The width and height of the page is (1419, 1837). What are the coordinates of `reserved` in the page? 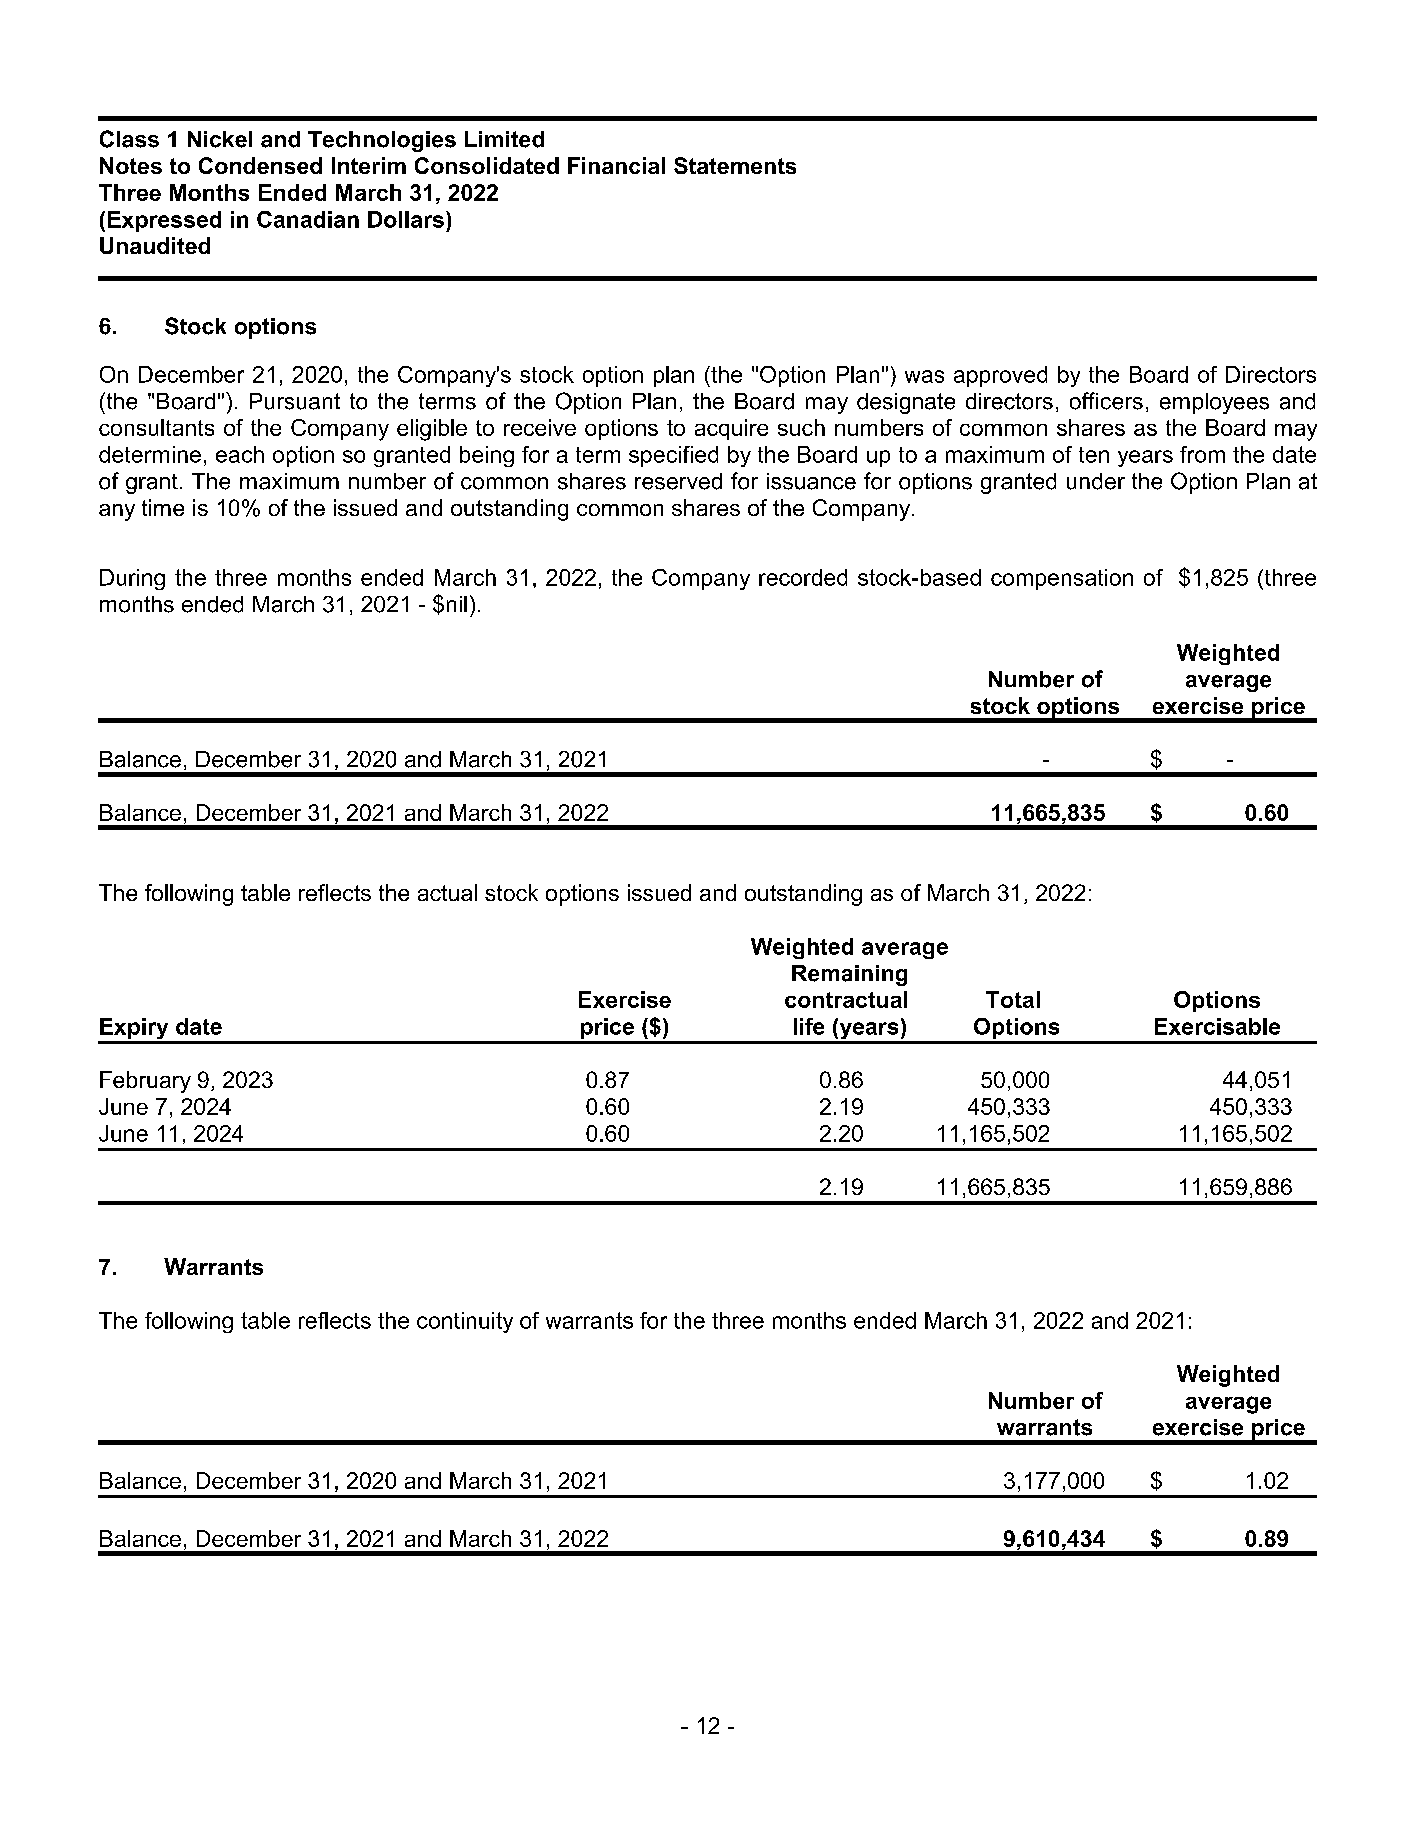 It's located at (678, 481).
